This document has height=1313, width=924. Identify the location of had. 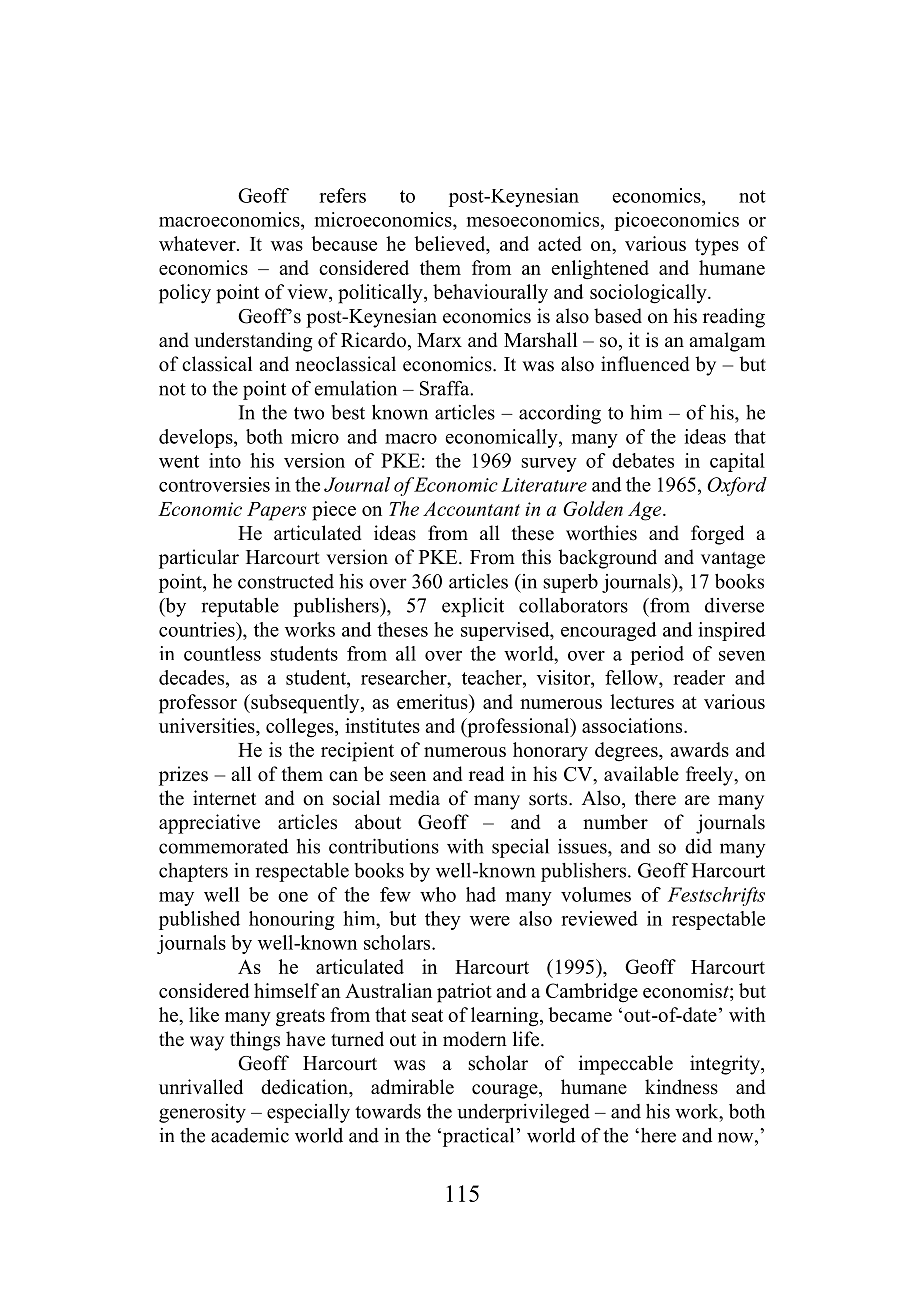
(481, 894).
